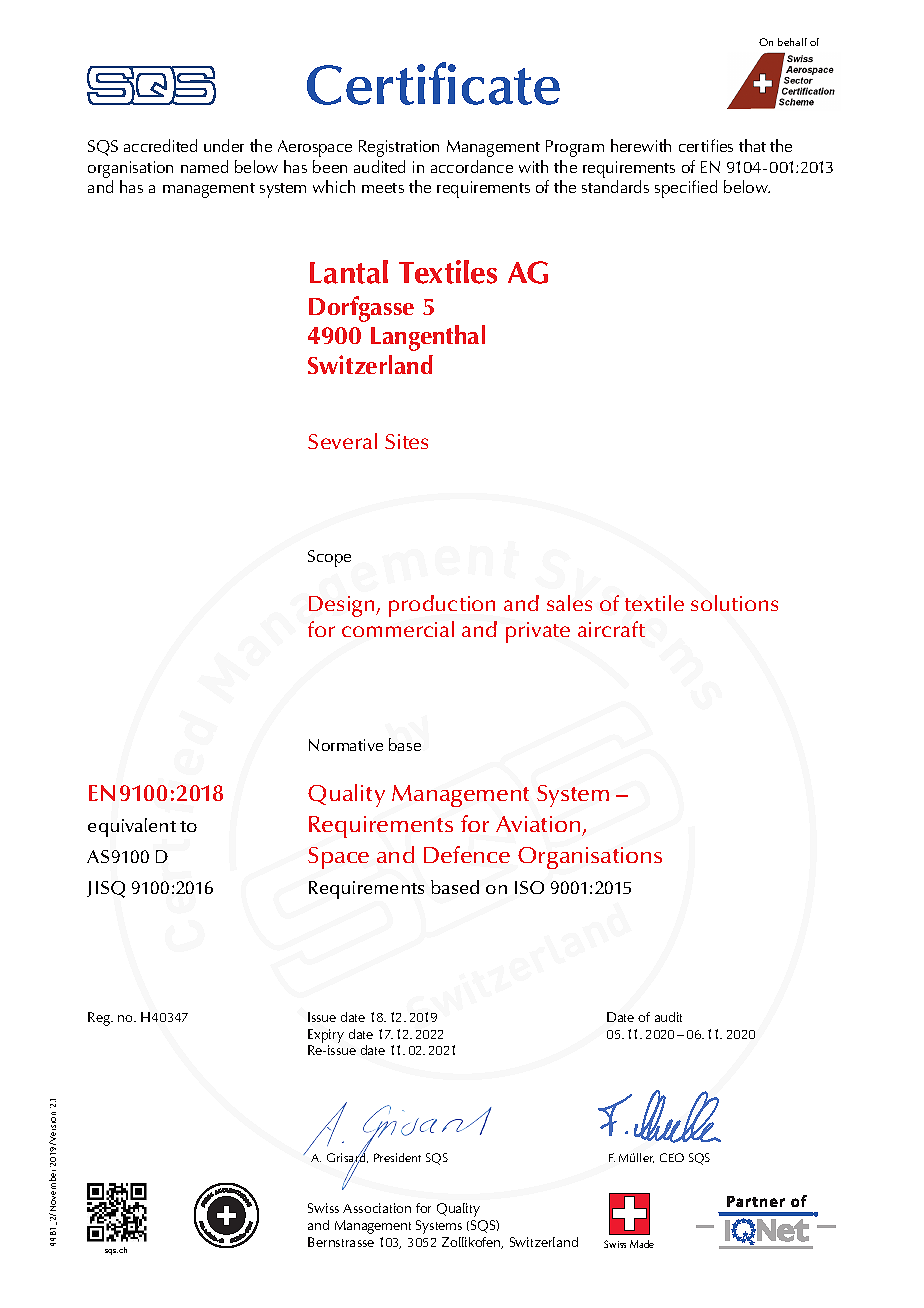  Describe the element at coordinates (397, 1157) in the page. I see `President` at that location.
